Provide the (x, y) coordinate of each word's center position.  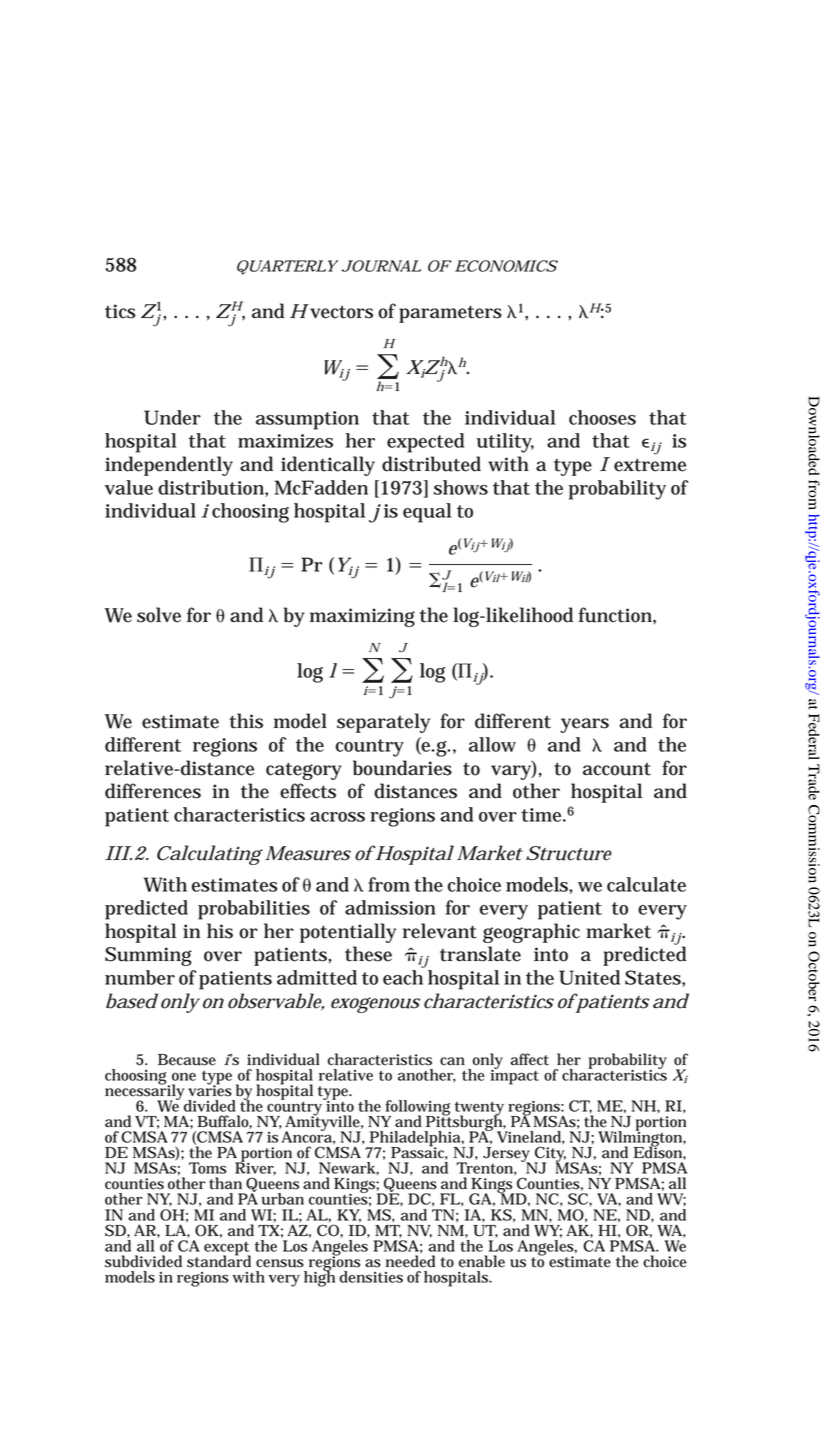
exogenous (375, 1005)
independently (169, 466)
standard (219, 1260)
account (617, 769)
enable (482, 1261)
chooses (602, 417)
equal (427, 513)
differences (153, 791)
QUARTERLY (287, 267)
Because (187, 1060)
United (589, 977)
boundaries (402, 768)
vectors (340, 311)
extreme (650, 465)
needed (410, 1260)
